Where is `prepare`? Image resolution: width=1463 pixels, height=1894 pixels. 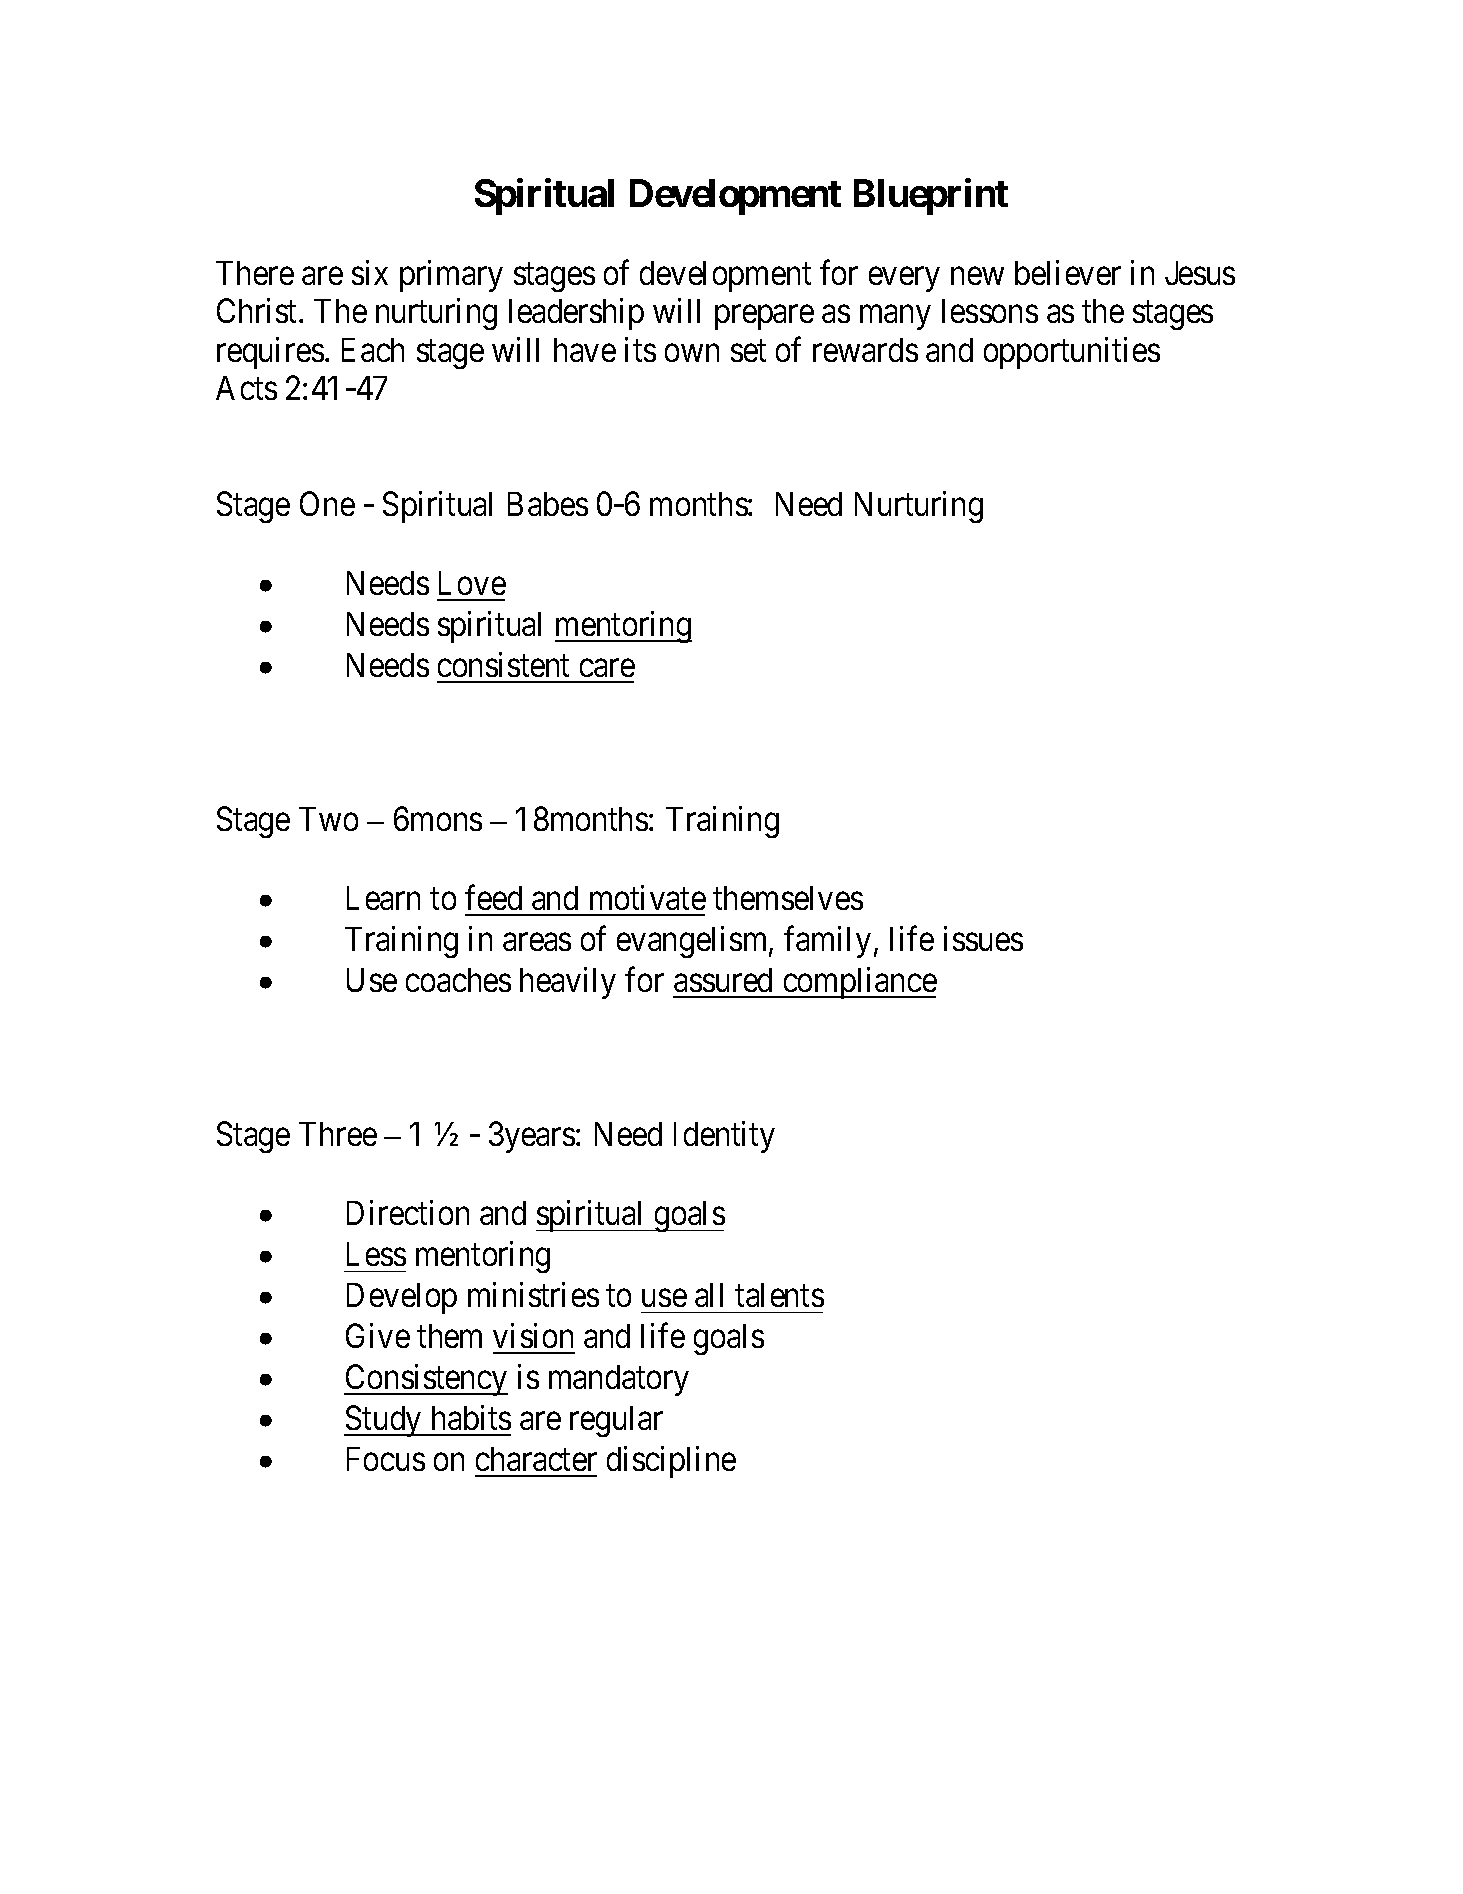 prepare is located at coordinates (764, 318).
